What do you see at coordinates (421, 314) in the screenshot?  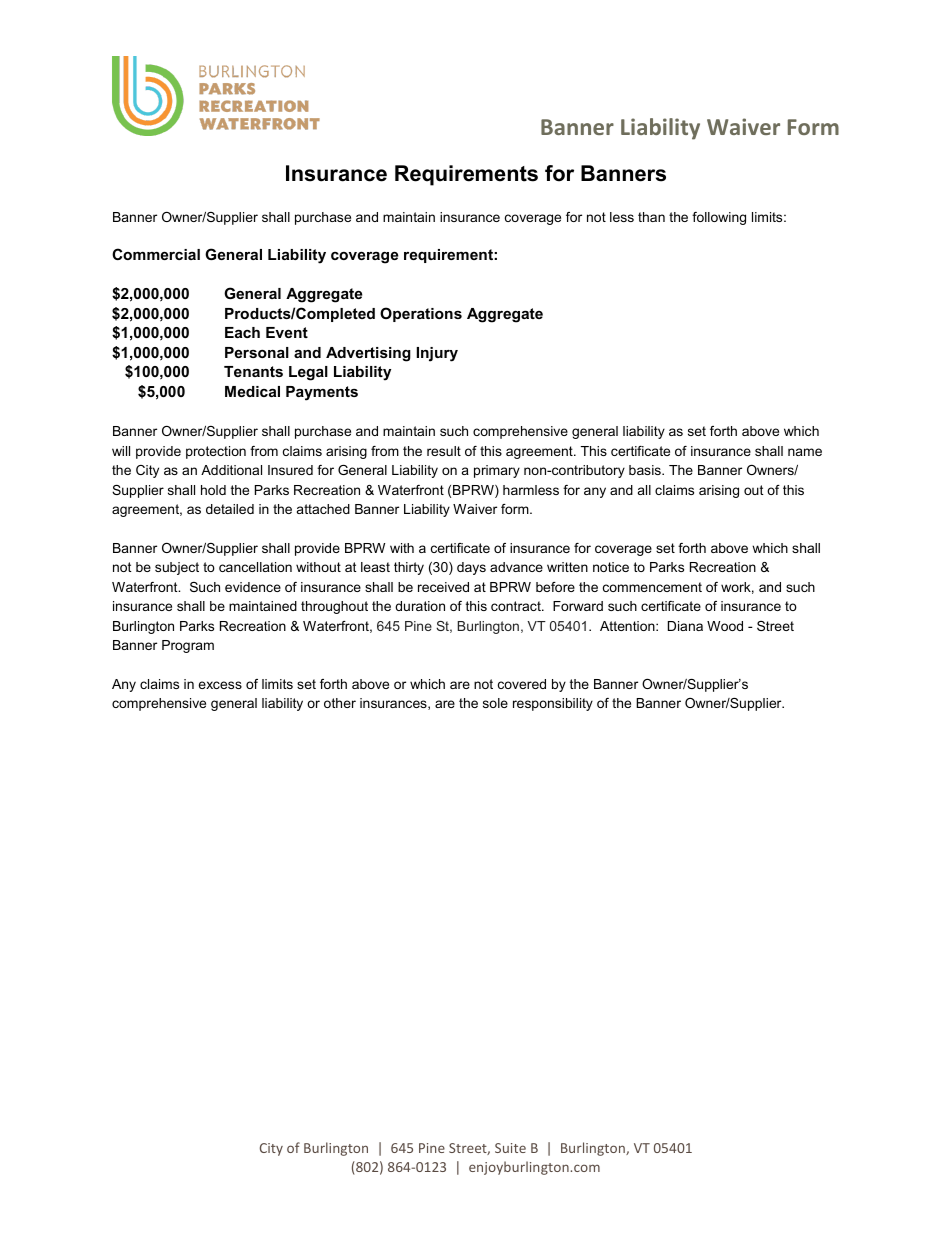 I see `Operations` at bounding box center [421, 314].
